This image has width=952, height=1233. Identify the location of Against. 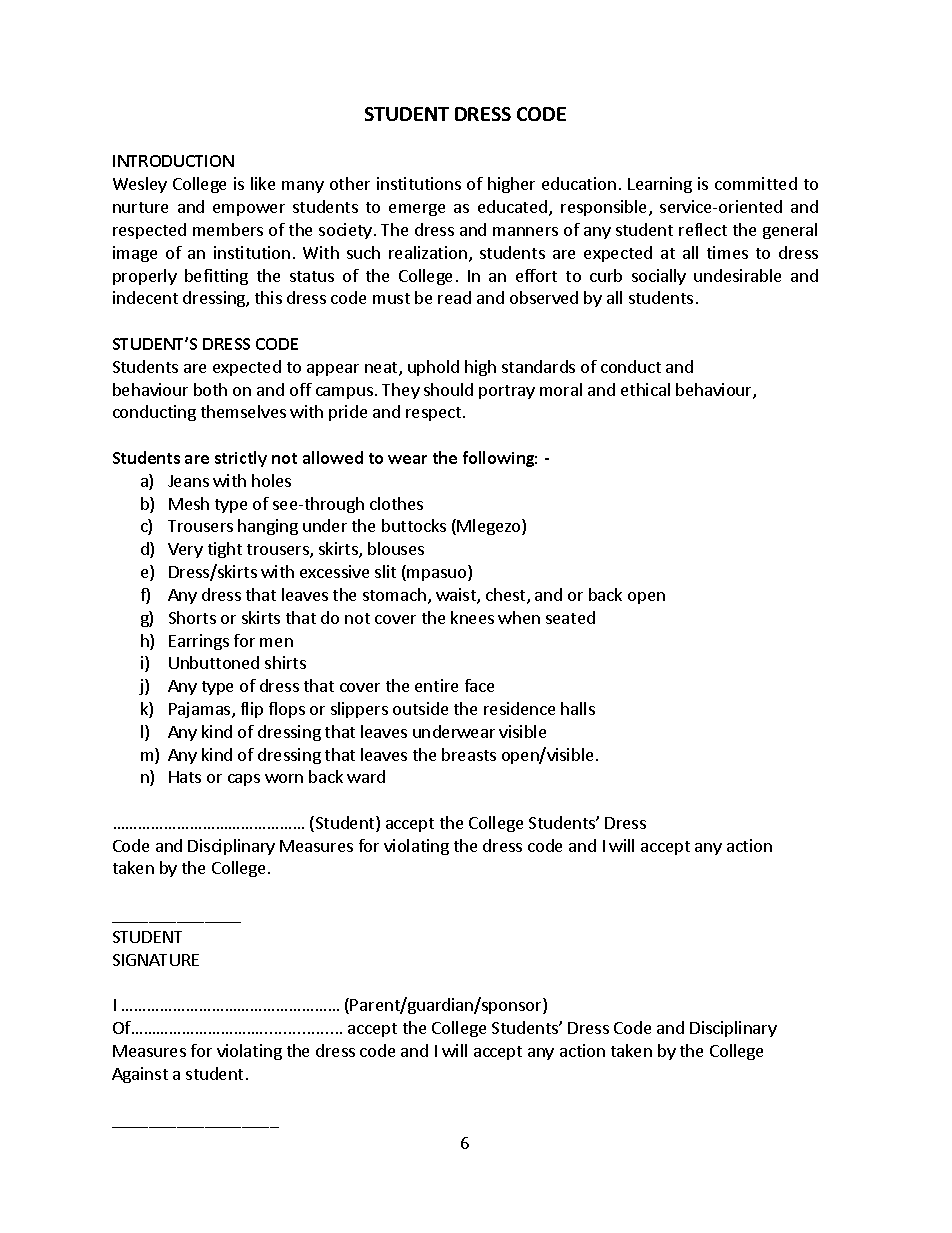
(140, 1075).
